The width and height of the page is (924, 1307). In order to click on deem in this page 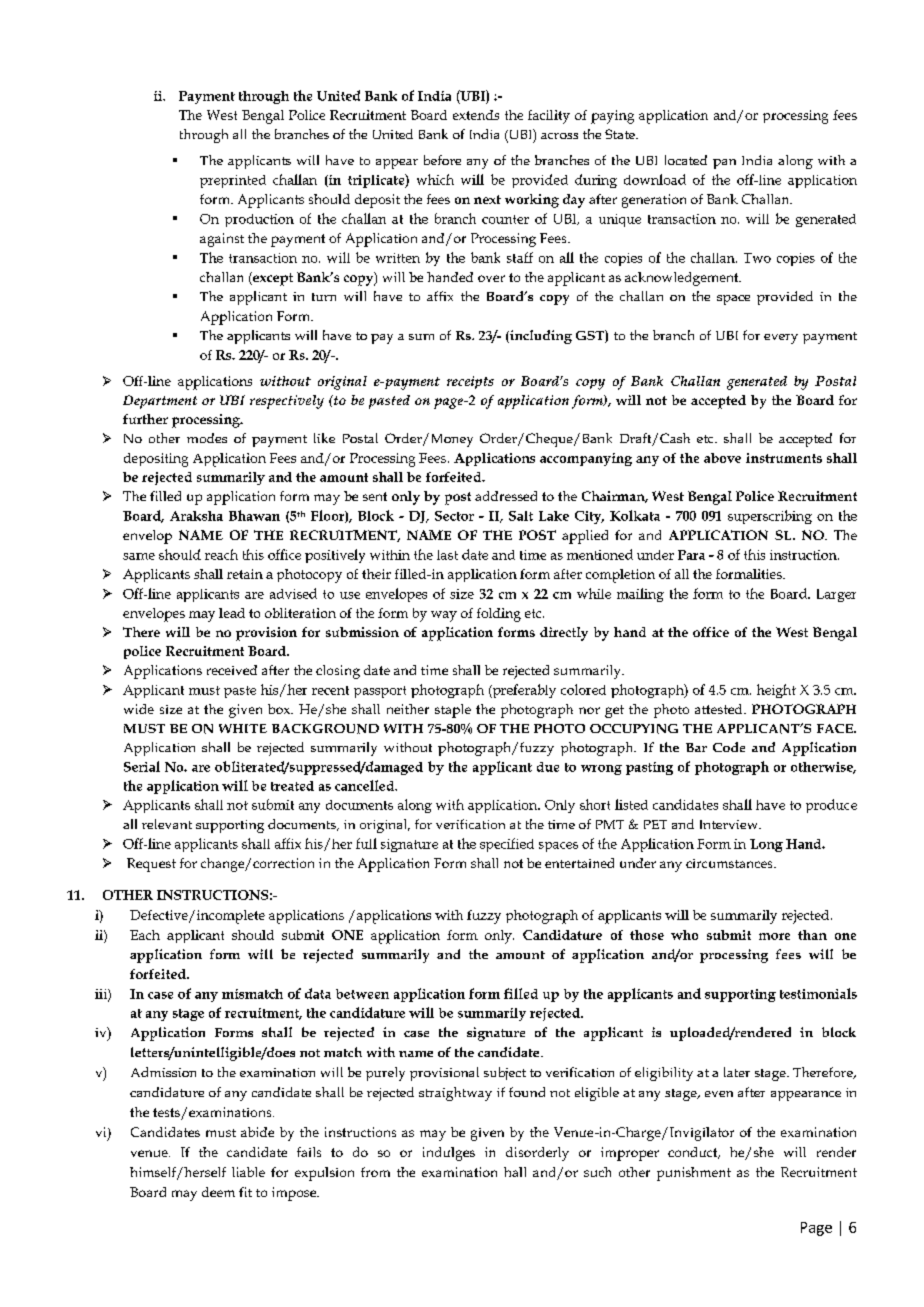, I will do `click(218, 1192)`.
